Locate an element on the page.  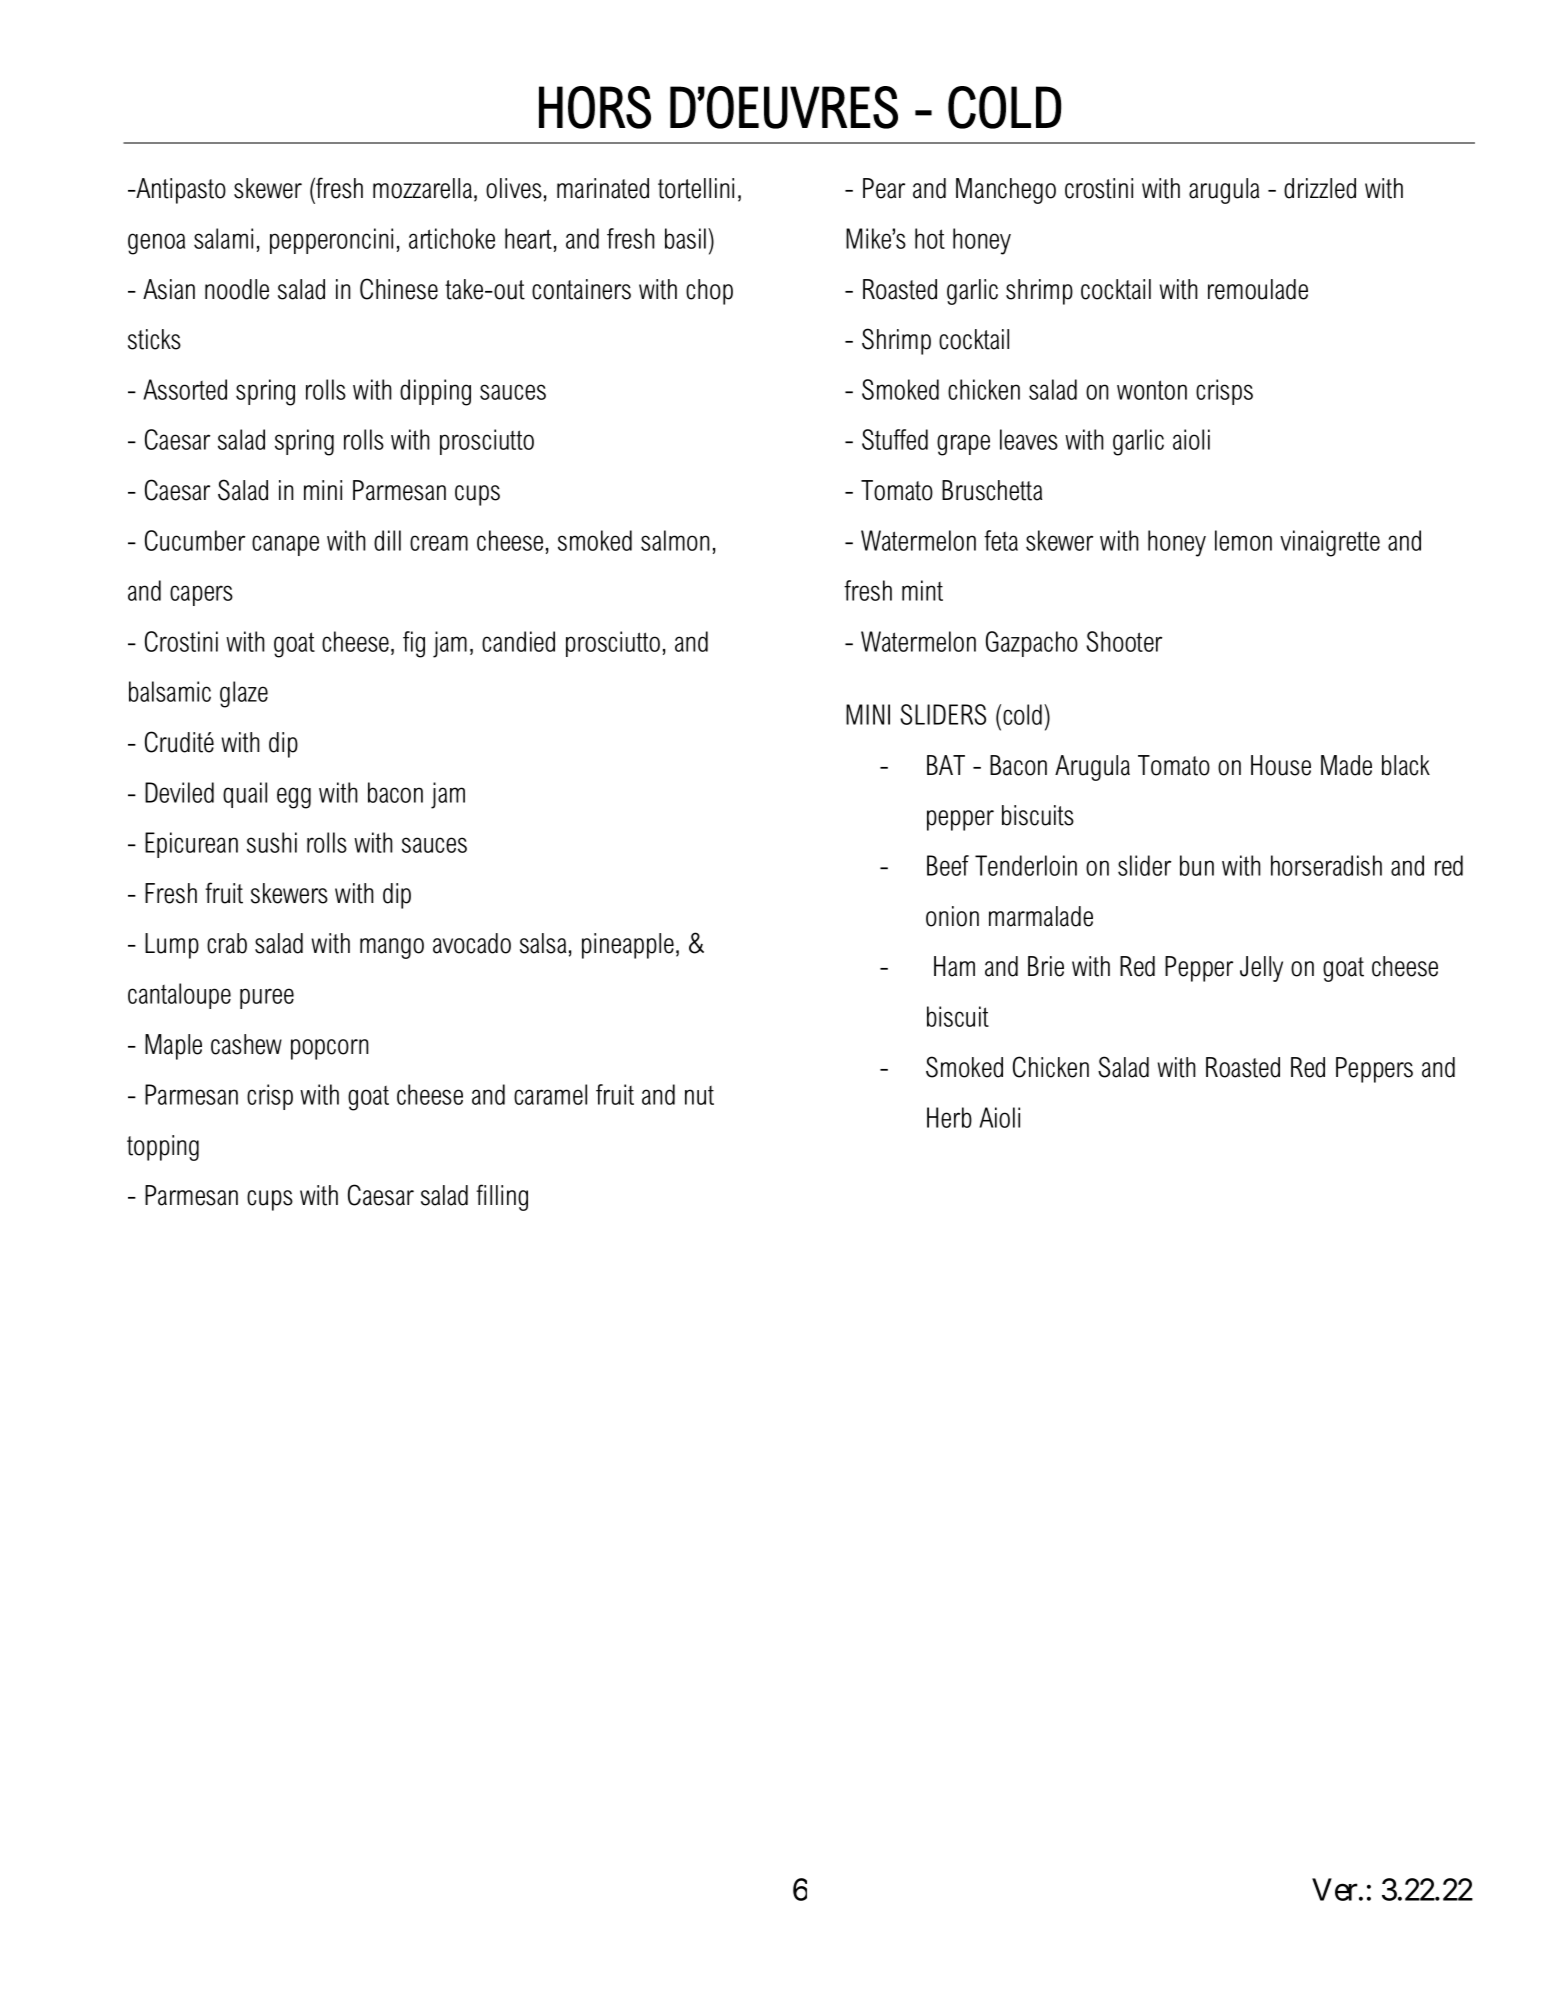
glaze is located at coordinates (244, 694).
